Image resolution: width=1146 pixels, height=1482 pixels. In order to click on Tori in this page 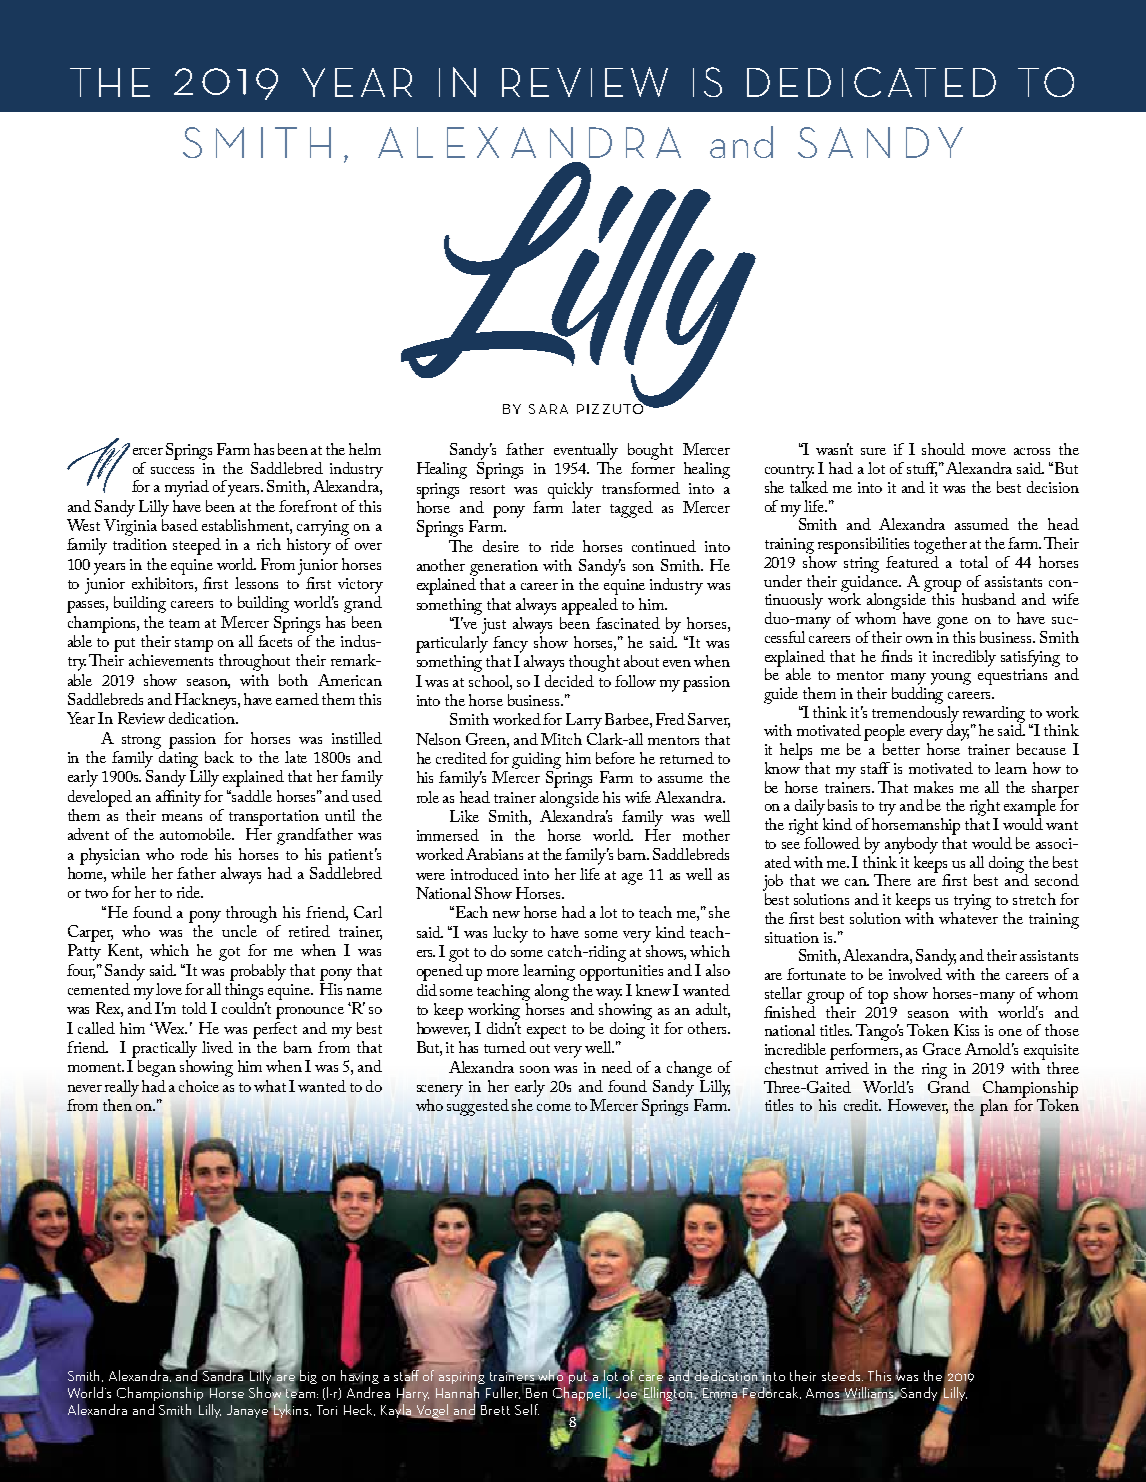, I will do `click(327, 1410)`.
